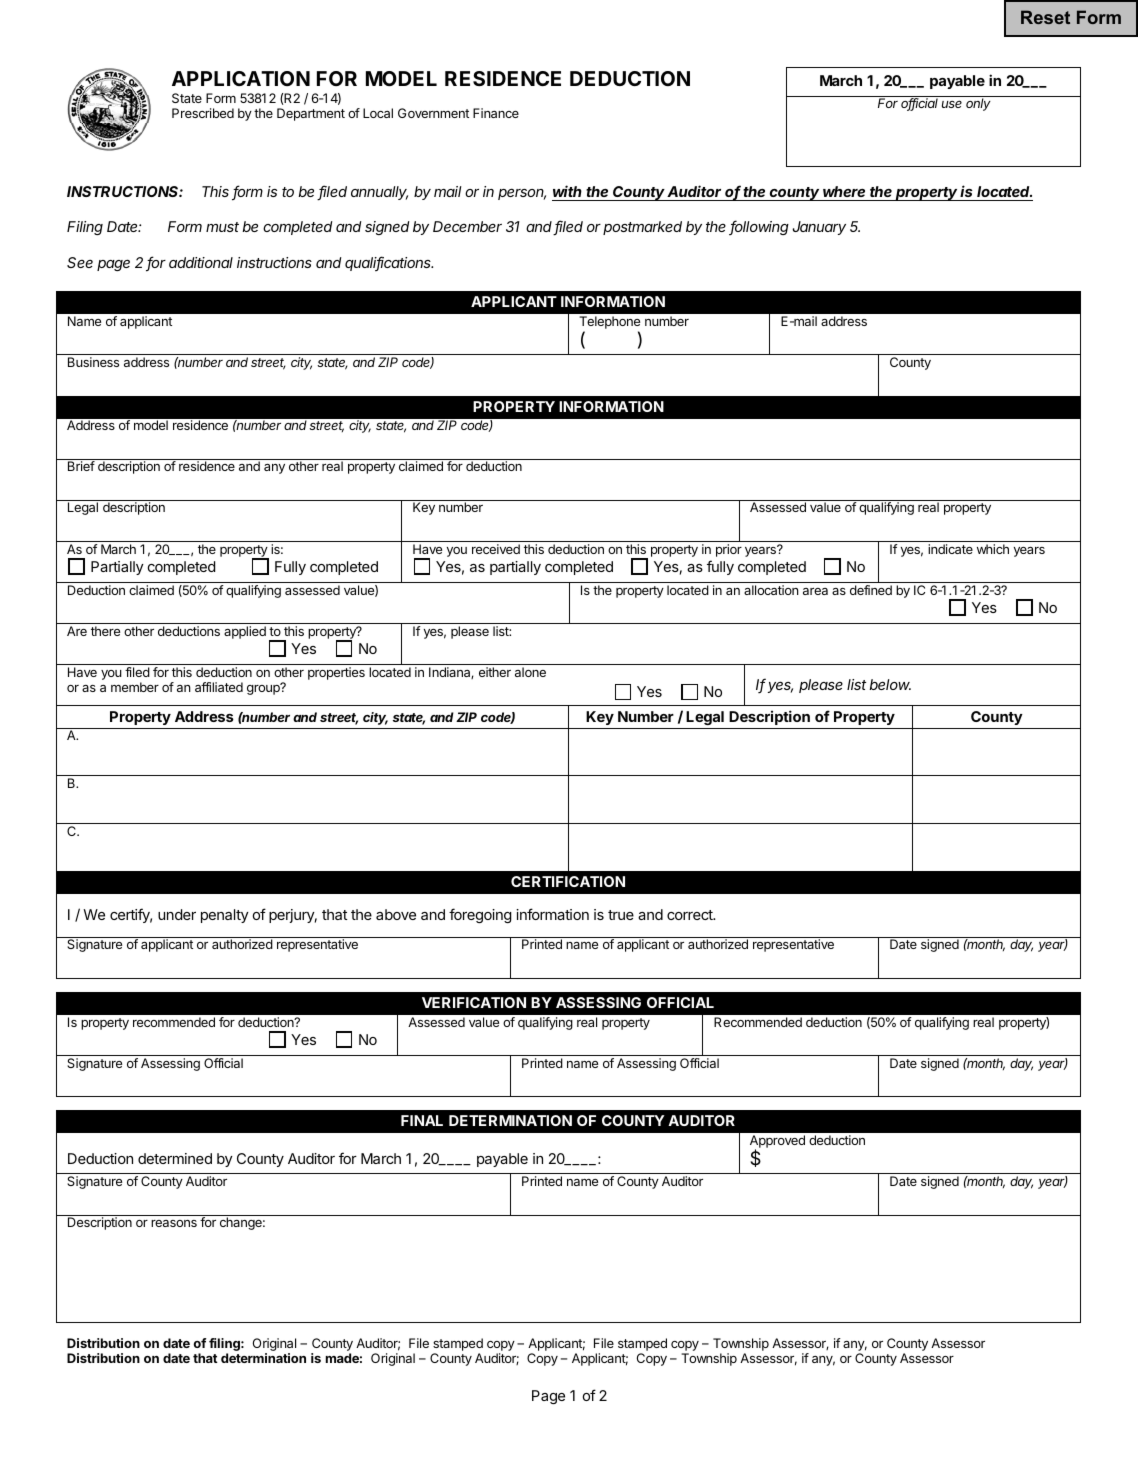 The width and height of the page is (1138, 1472). What do you see at coordinates (691, 915) in the page?
I see `correct` at bounding box center [691, 915].
